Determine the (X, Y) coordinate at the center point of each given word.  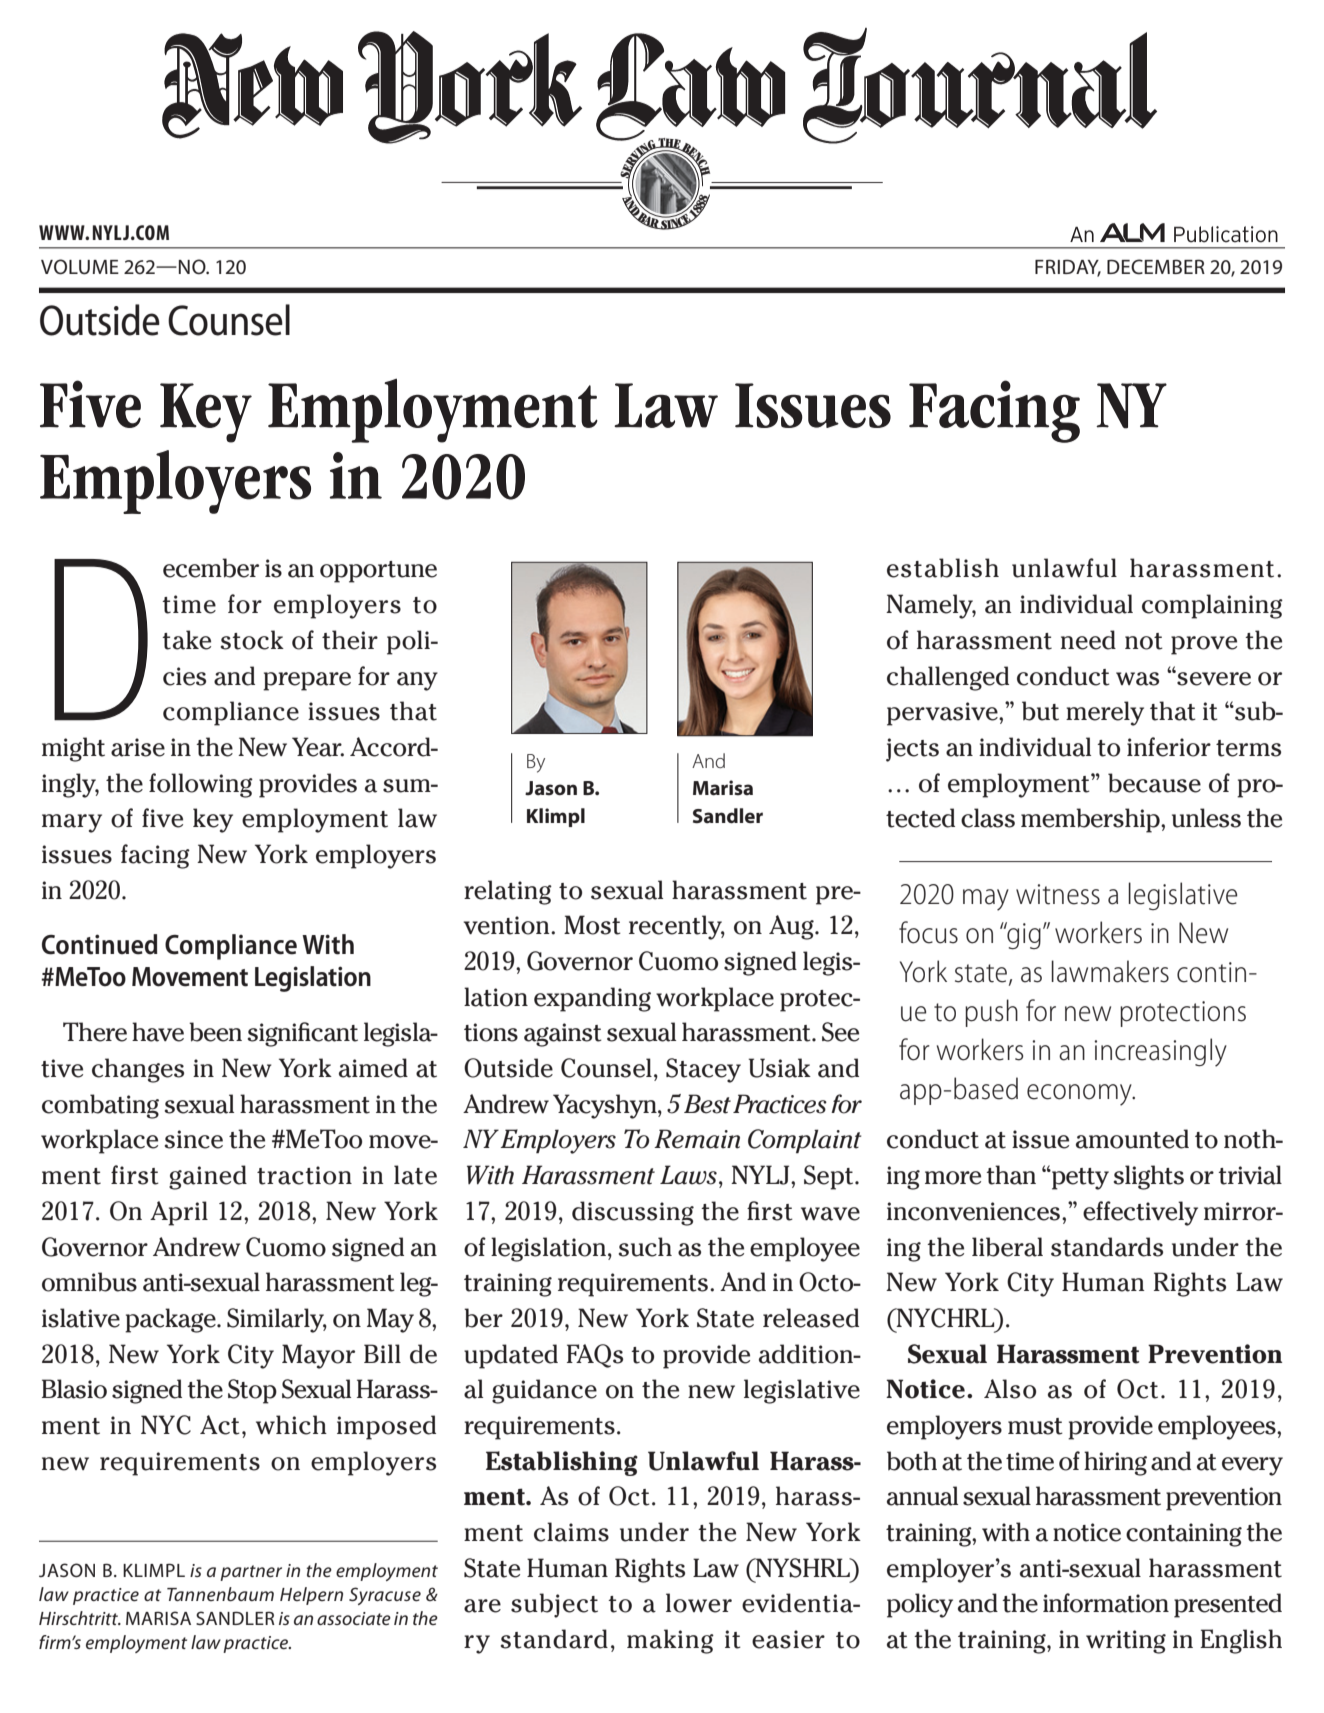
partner (251, 1573)
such (645, 1247)
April (179, 1213)
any (417, 681)
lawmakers (1110, 971)
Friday (1068, 267)
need (1088, 640)
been (215, 1032)
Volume (80, 267)
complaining (1212, 606)
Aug (792, 927)
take (186, 640)
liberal (1007, 1247)
